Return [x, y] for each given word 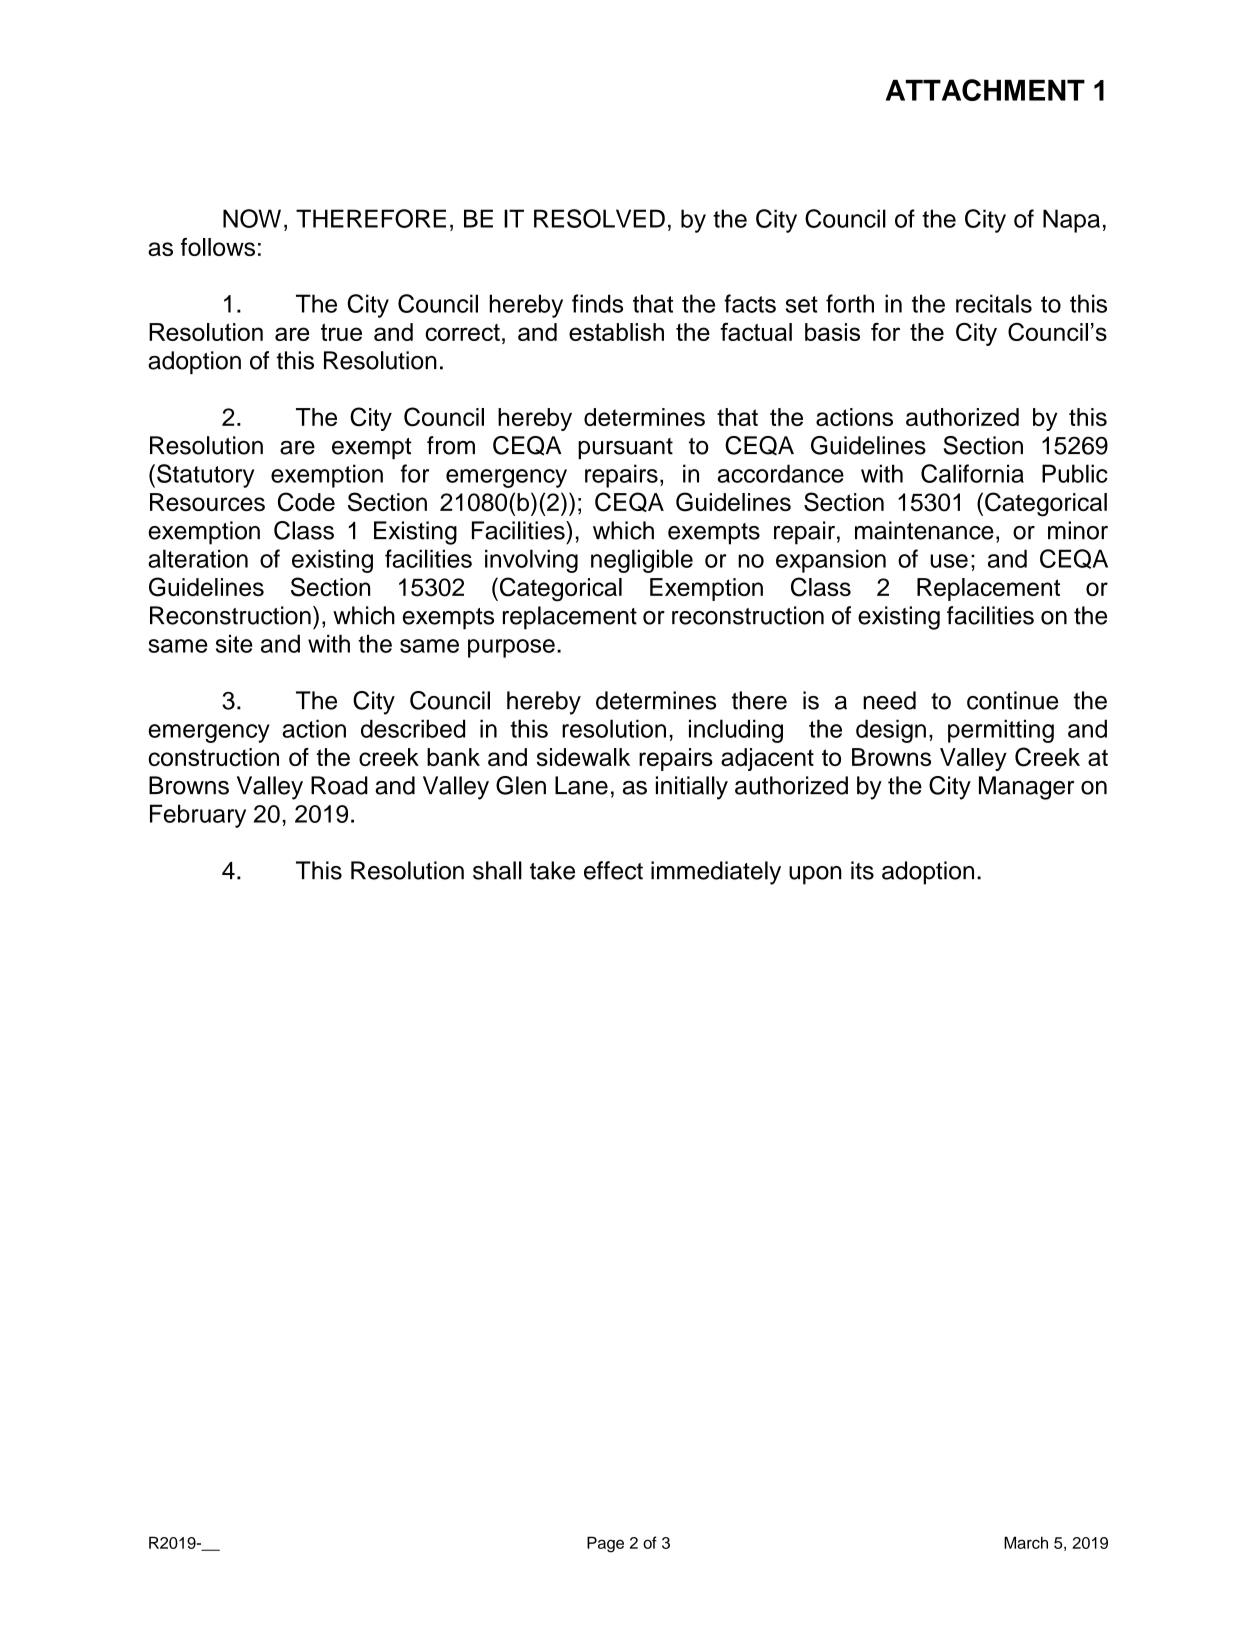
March [1026, 1542]
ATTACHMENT [985, 90]
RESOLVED [599, 218]
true [341, 332]
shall [497, 870]
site [234, 643]
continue [1012, 700]
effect [613, 870]
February [198, 816]
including [736, 731]
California [972, 473]
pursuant [625, 448]
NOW [252, 218]
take [552, 870]
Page [605, 1544]
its [862, 870]
